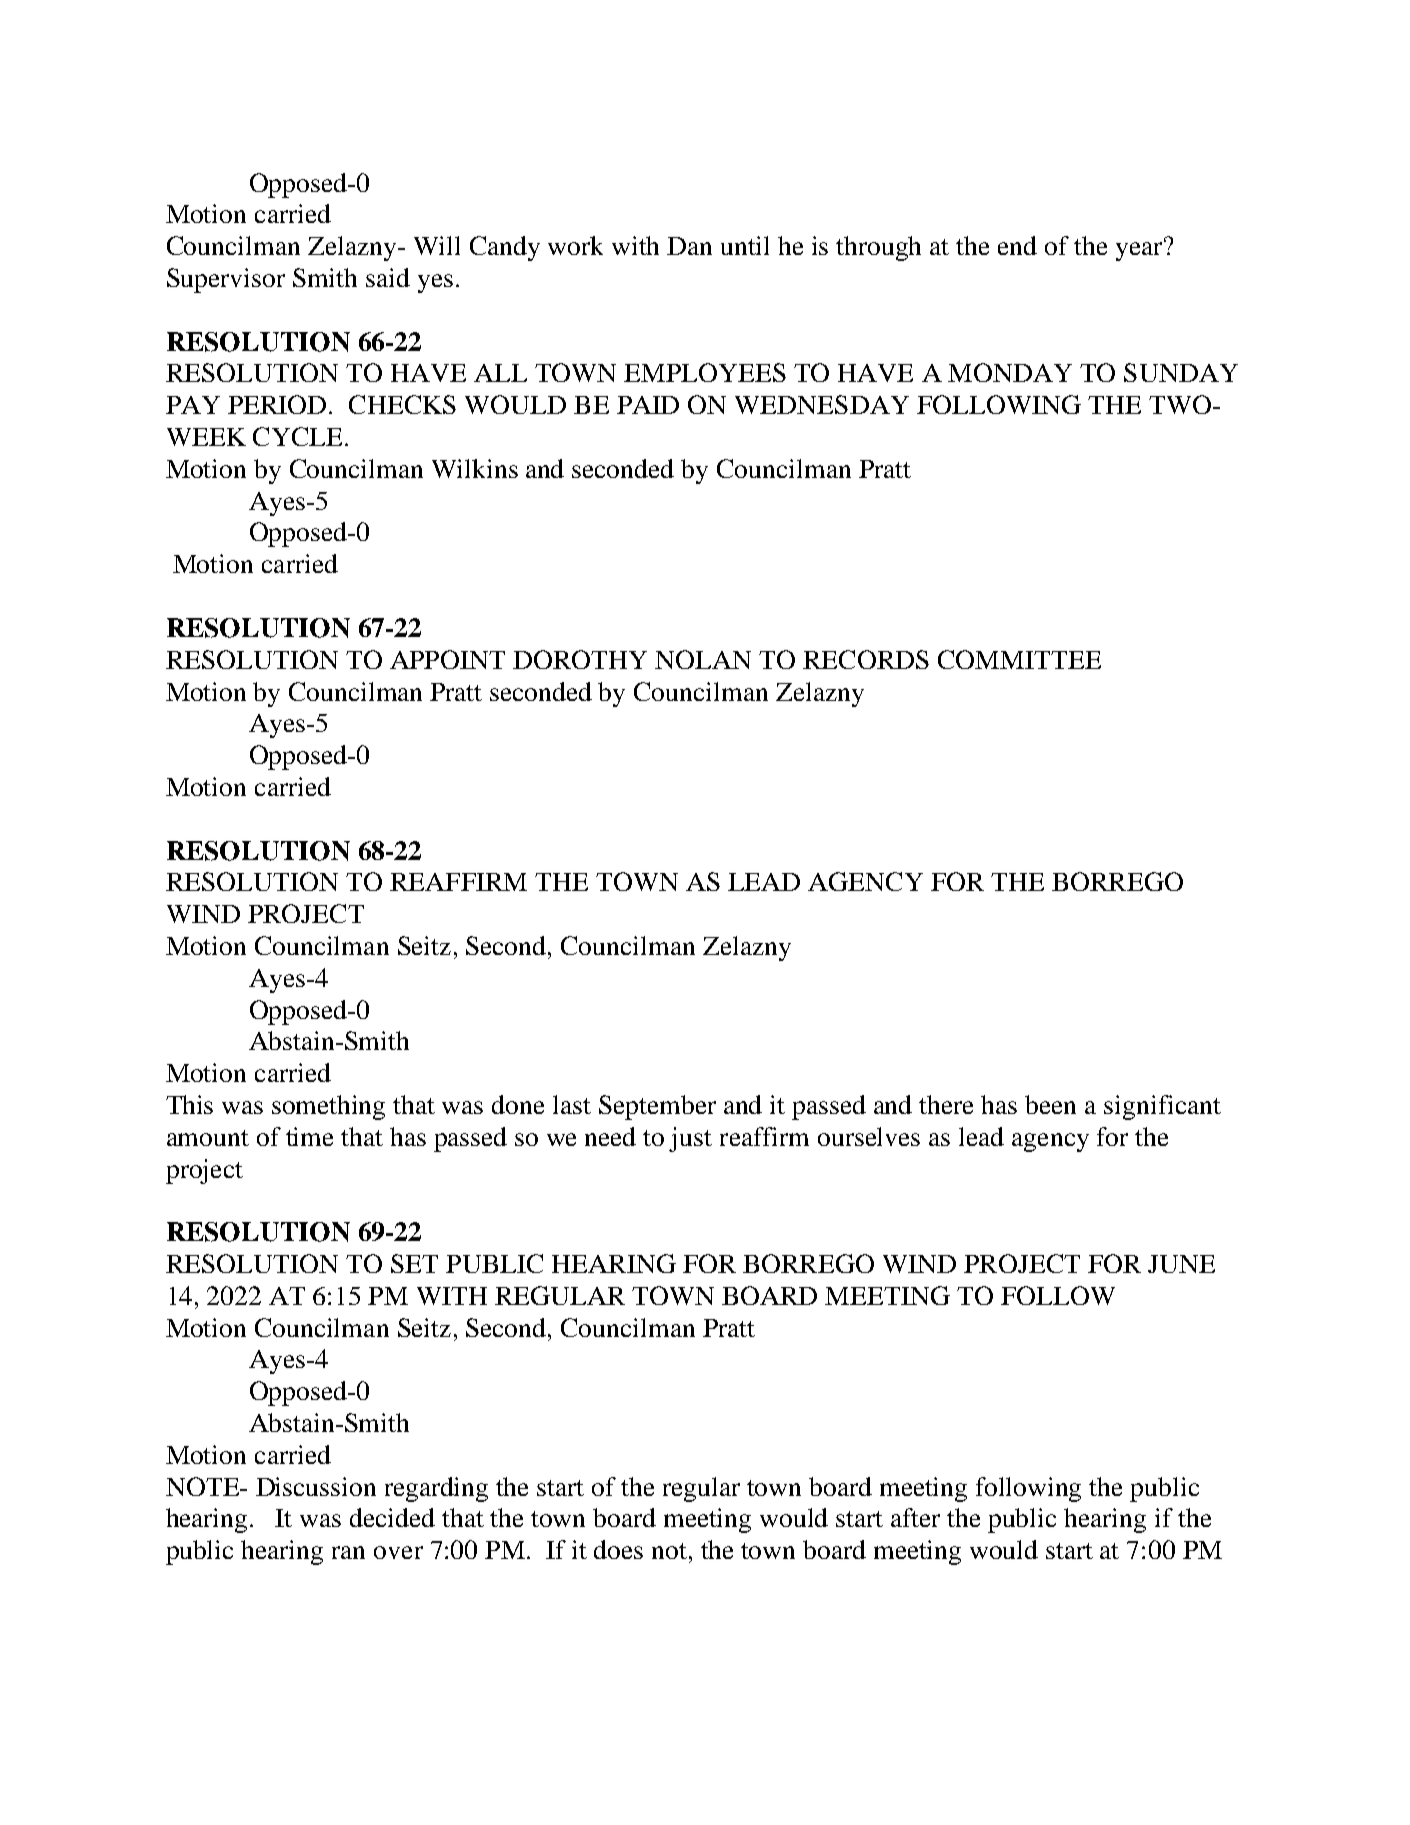  Describe the element at coordinates (618, 1549) in the image. I see `does` at that location.
